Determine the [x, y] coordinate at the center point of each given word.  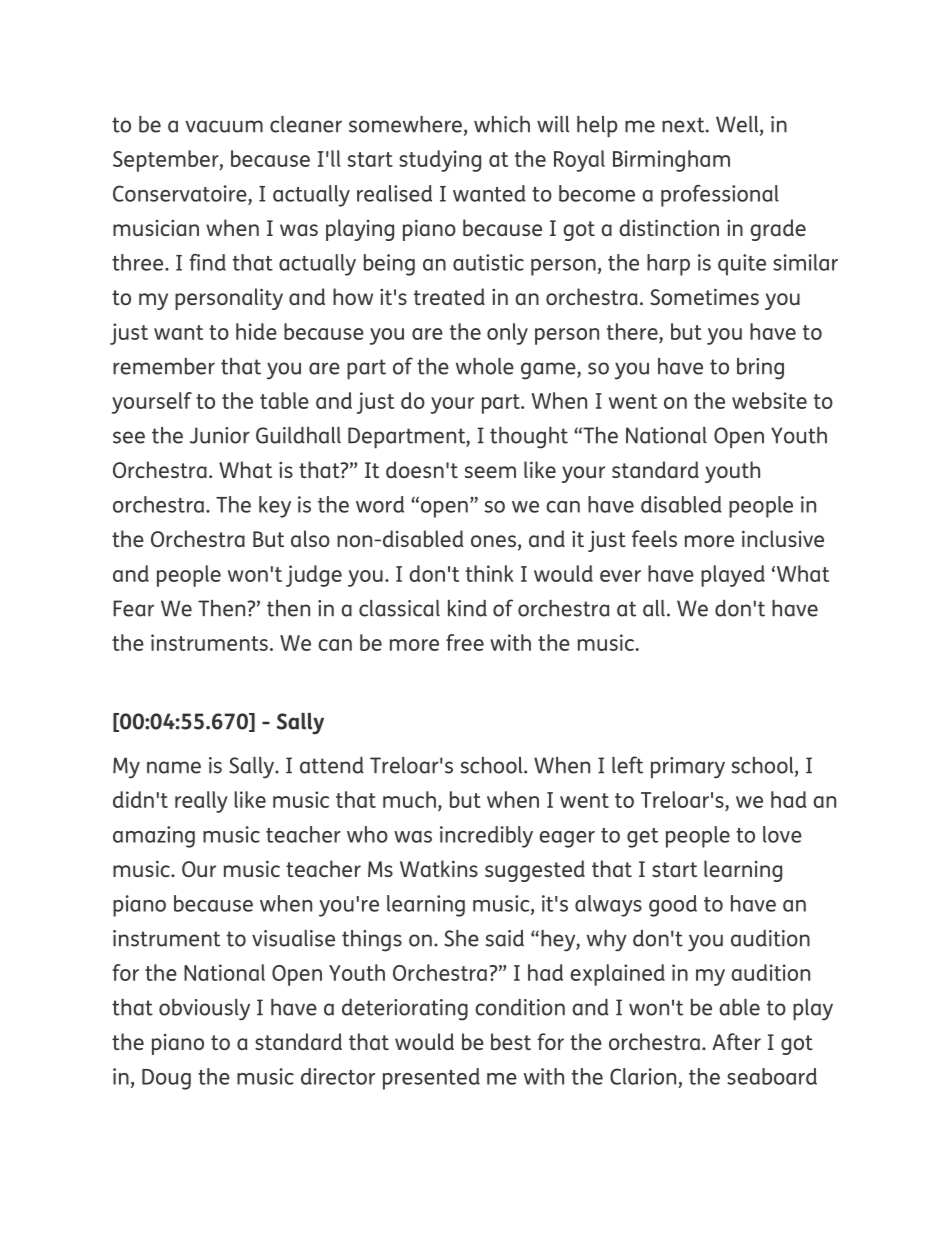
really [201, 802]
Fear [133, 608]
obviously [204, 1010]
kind [467, 608]
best [511, 1041]
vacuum [224, 126]
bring [760, 369]
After [736, 1041]
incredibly [486, 837]
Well [738, 125]
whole [485, 366]
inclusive [783, 538]
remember [164, 366]
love [782, 834]
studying [440, 161]
